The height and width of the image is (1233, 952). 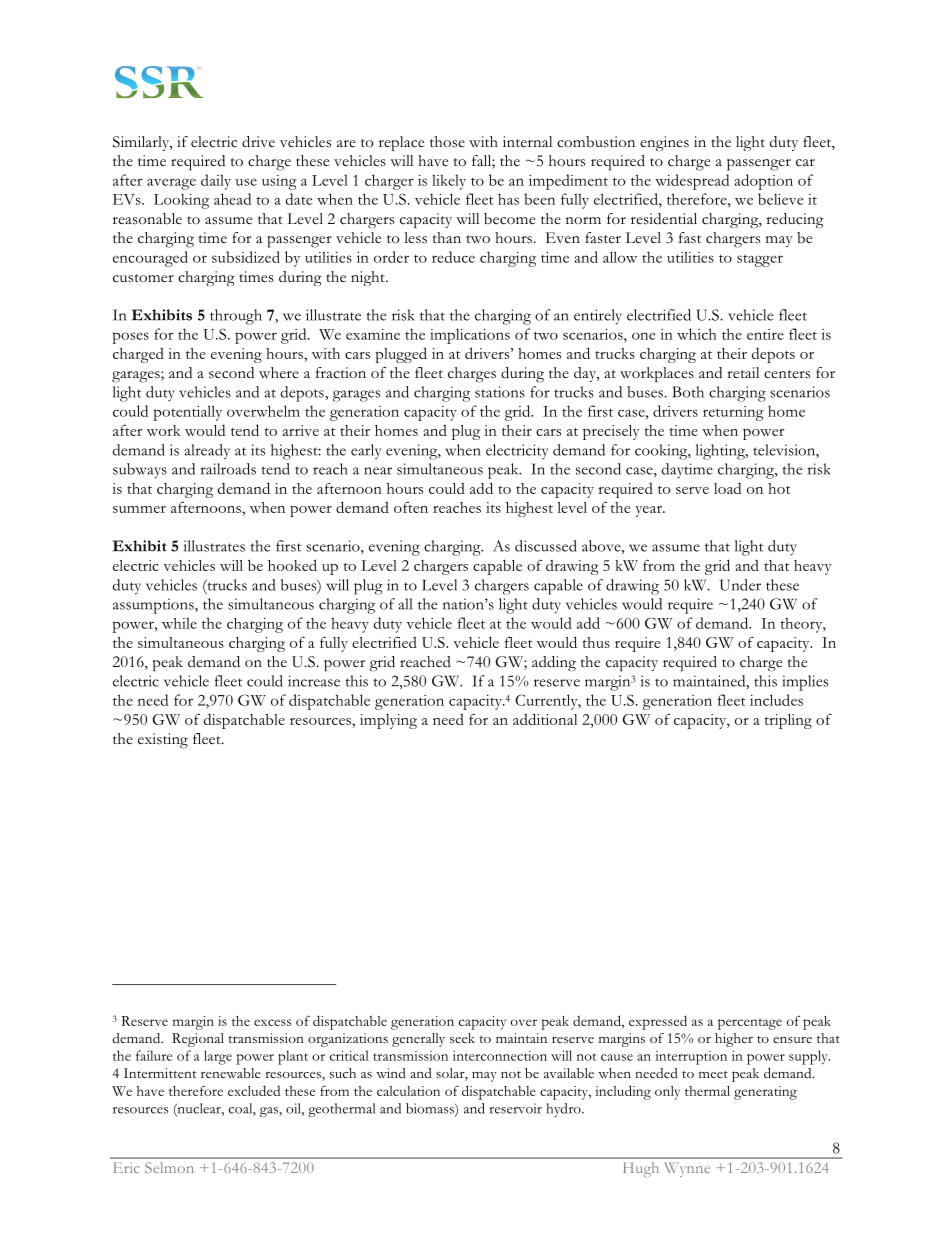 What do you see at coordinates (554, 663) in the image?
I see `adding` at bounding box center [554, 663].
